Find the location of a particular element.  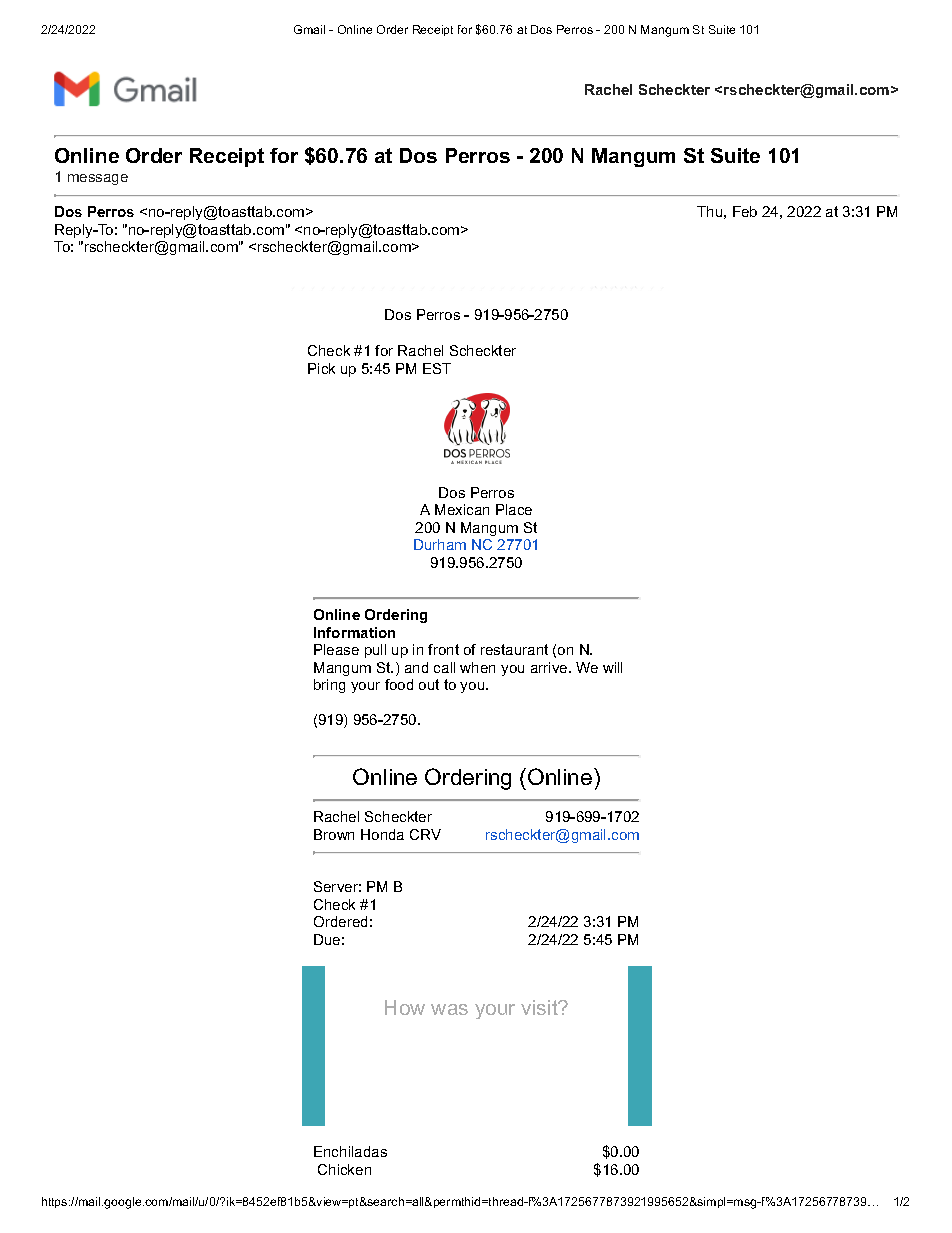

Chicken is located at coordinates (344, 1169).
